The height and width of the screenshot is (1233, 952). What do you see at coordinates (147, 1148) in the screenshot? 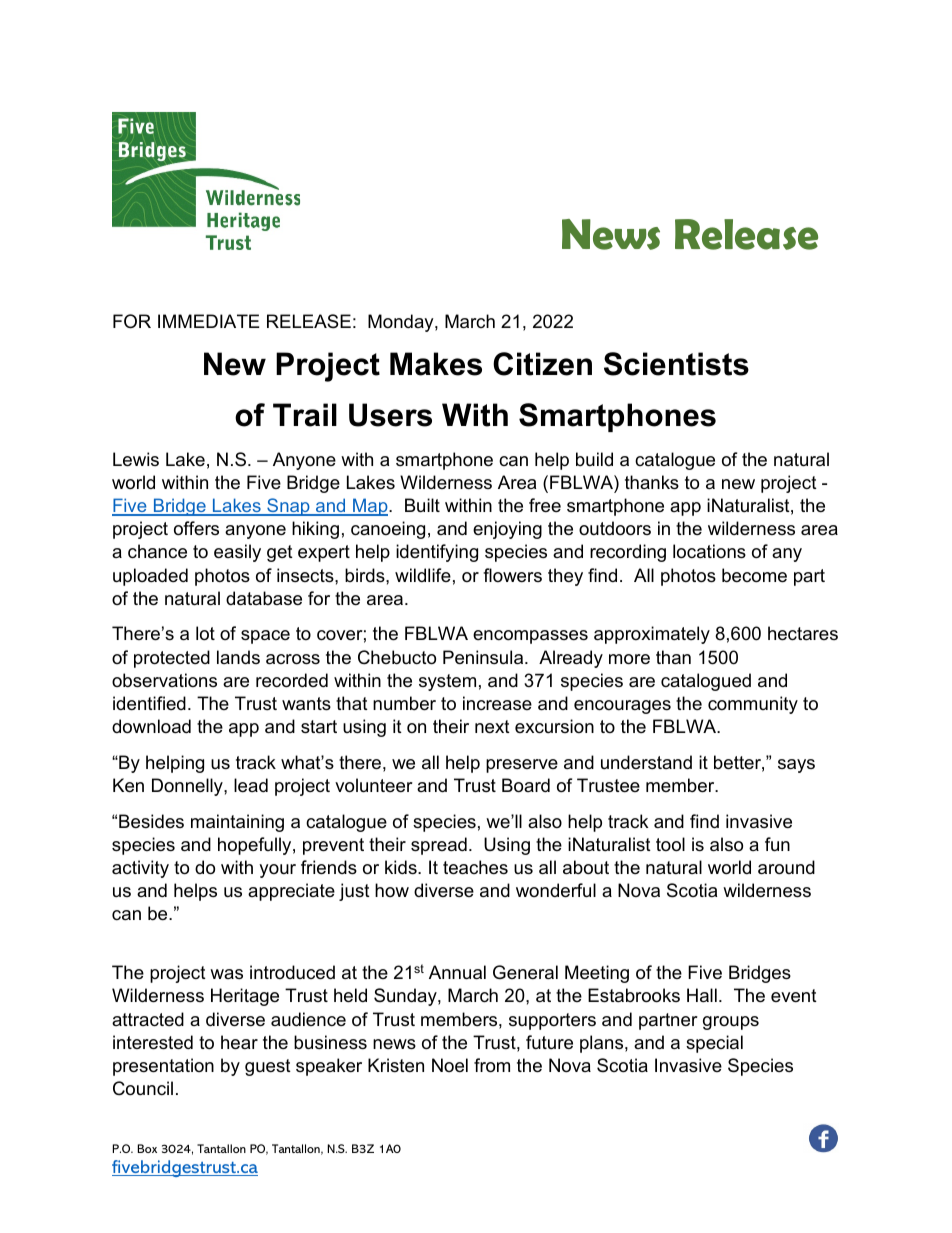
I see `Box` at bounding box center [147, 1148].
